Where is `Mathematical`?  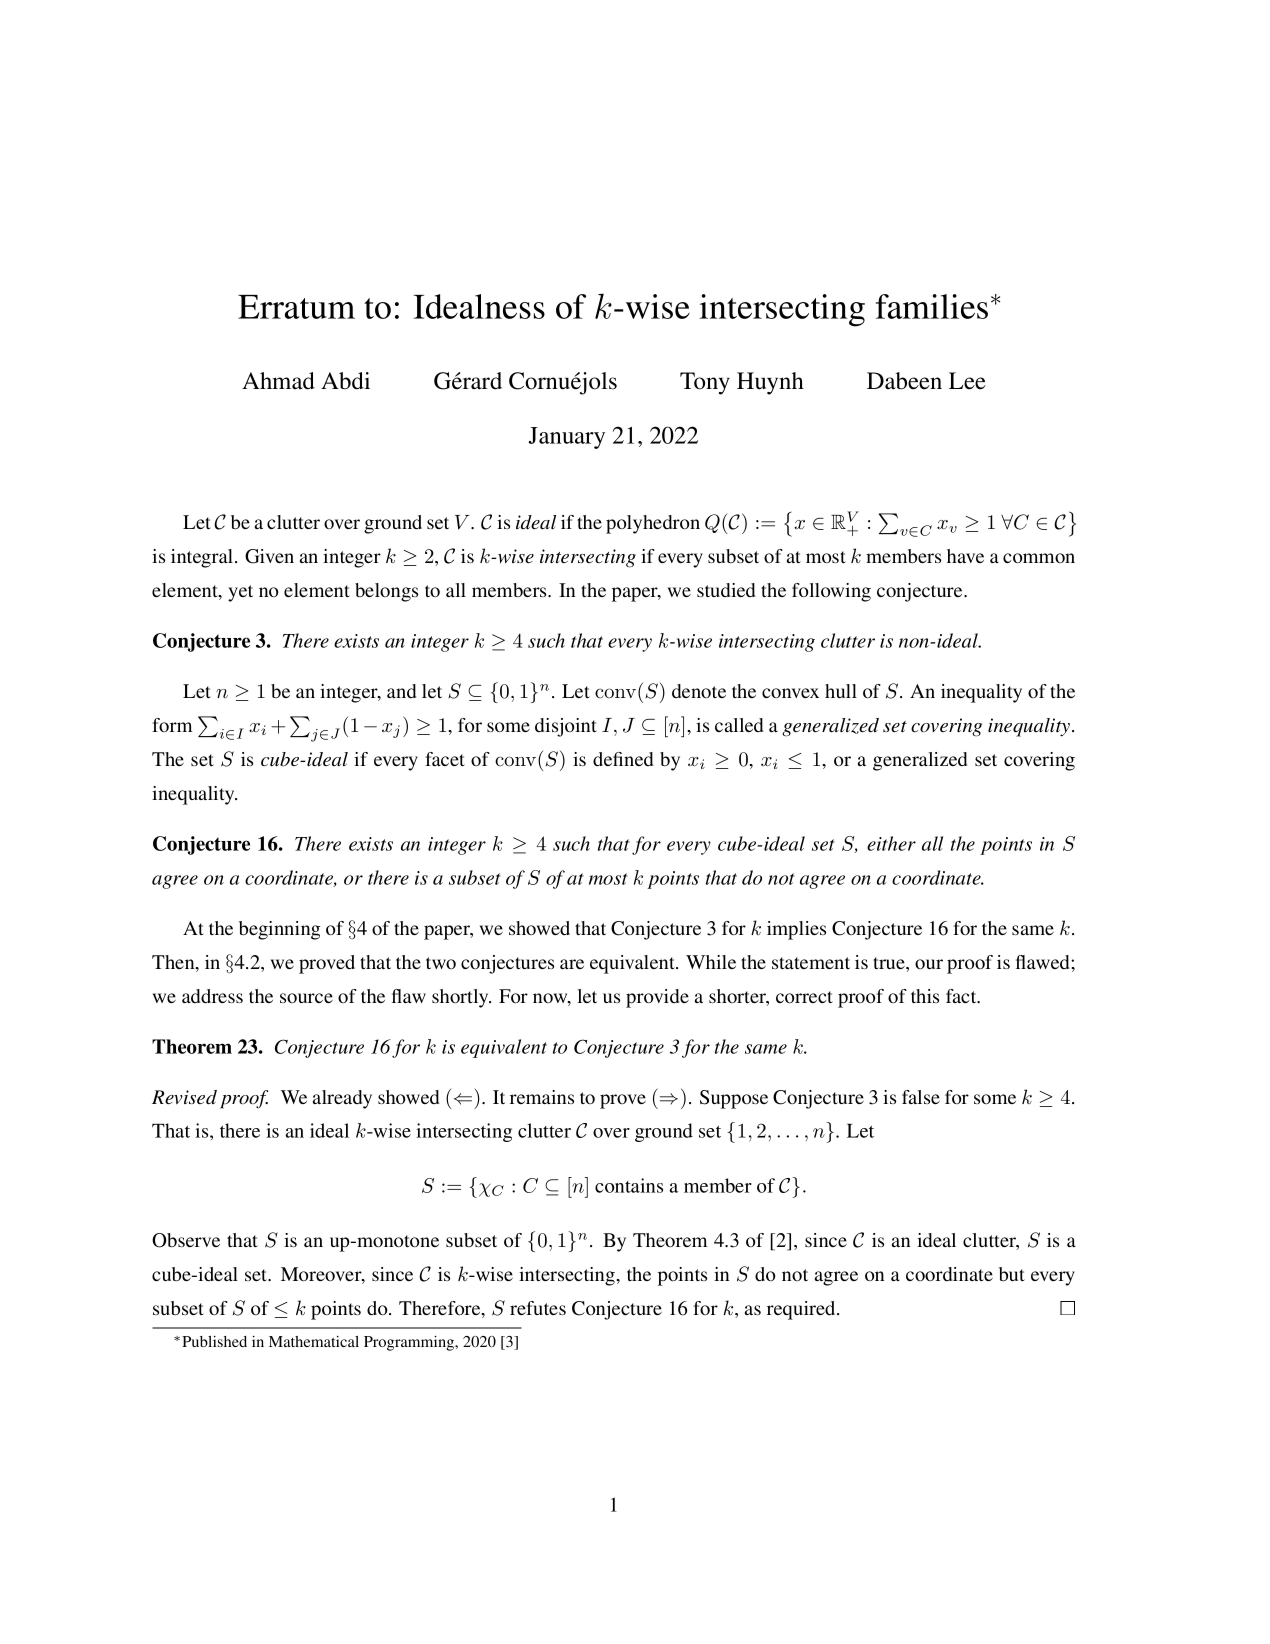
Mathematical is located at coordinates (314, 1341).
